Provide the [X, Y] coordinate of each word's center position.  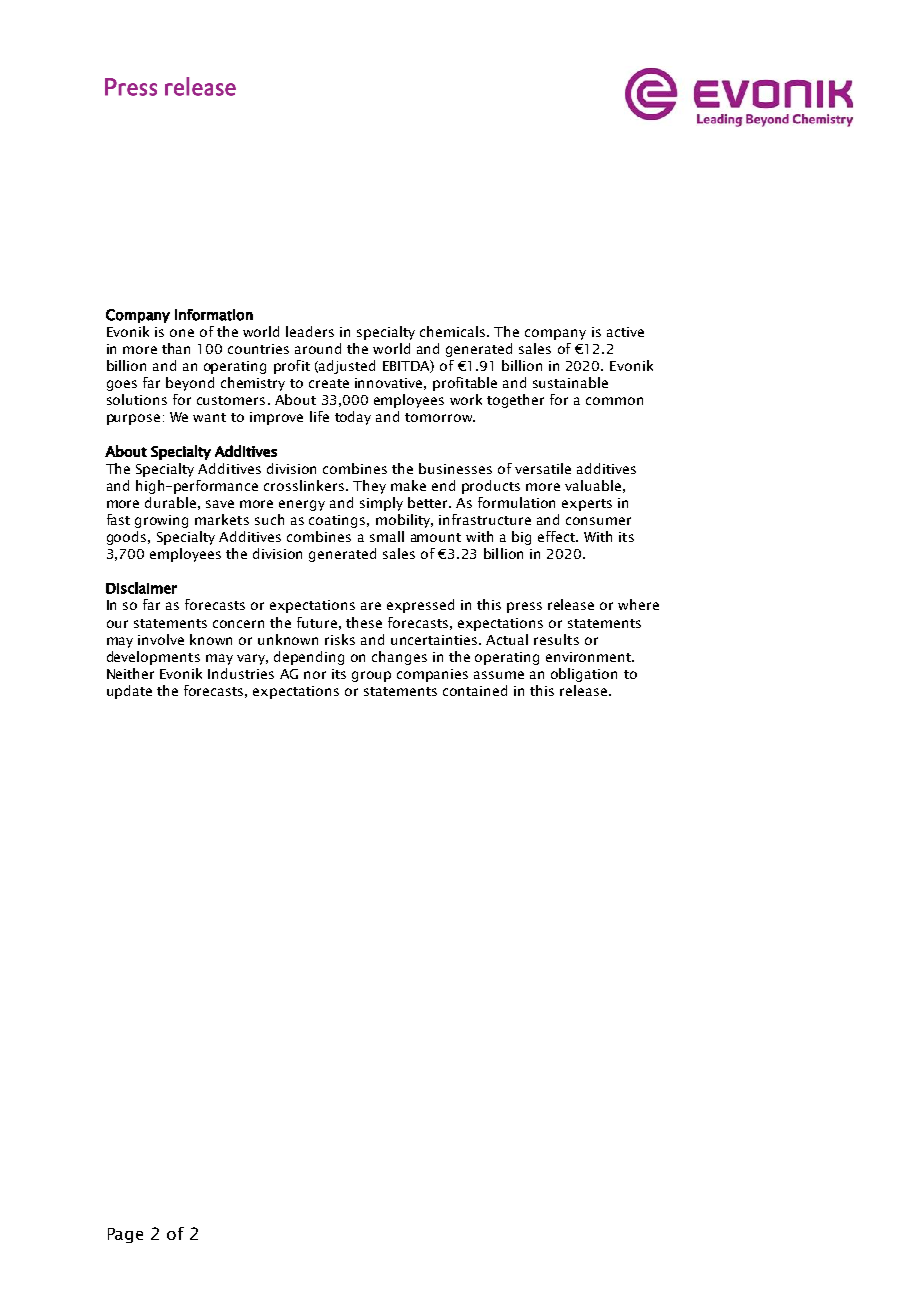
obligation [584, 675]
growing [161, 521]
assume [499, 675]
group [371, 676]
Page [125, 1235]
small [387, 536]
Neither [130, 673]
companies [432, 675]
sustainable [570, 382]
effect [557, 536]
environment [589, 657]
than [176, 348]
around [318, 348]
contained [475, 690]
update [129, 692]
